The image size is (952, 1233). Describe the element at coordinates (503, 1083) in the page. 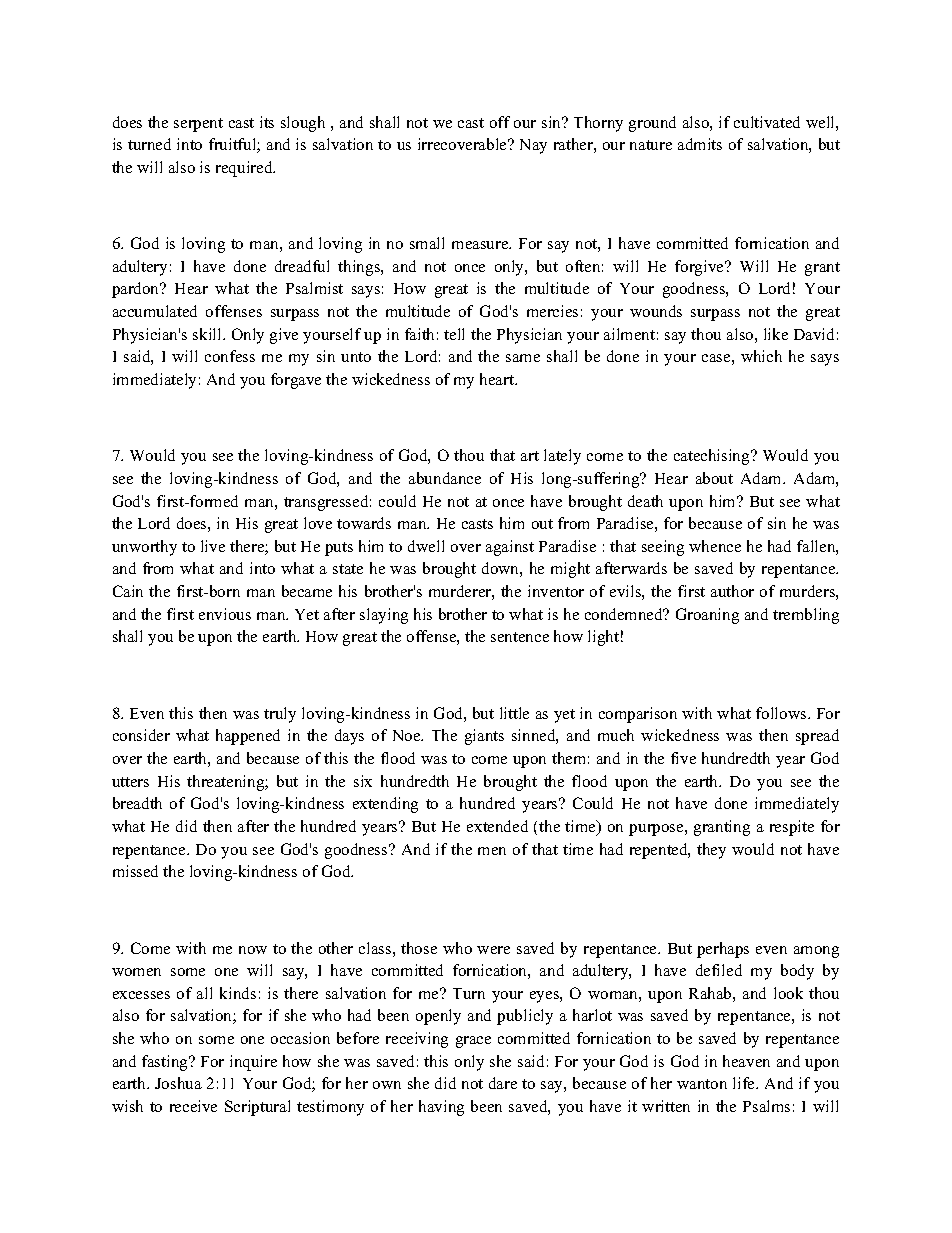

I see `dare` at that location.
